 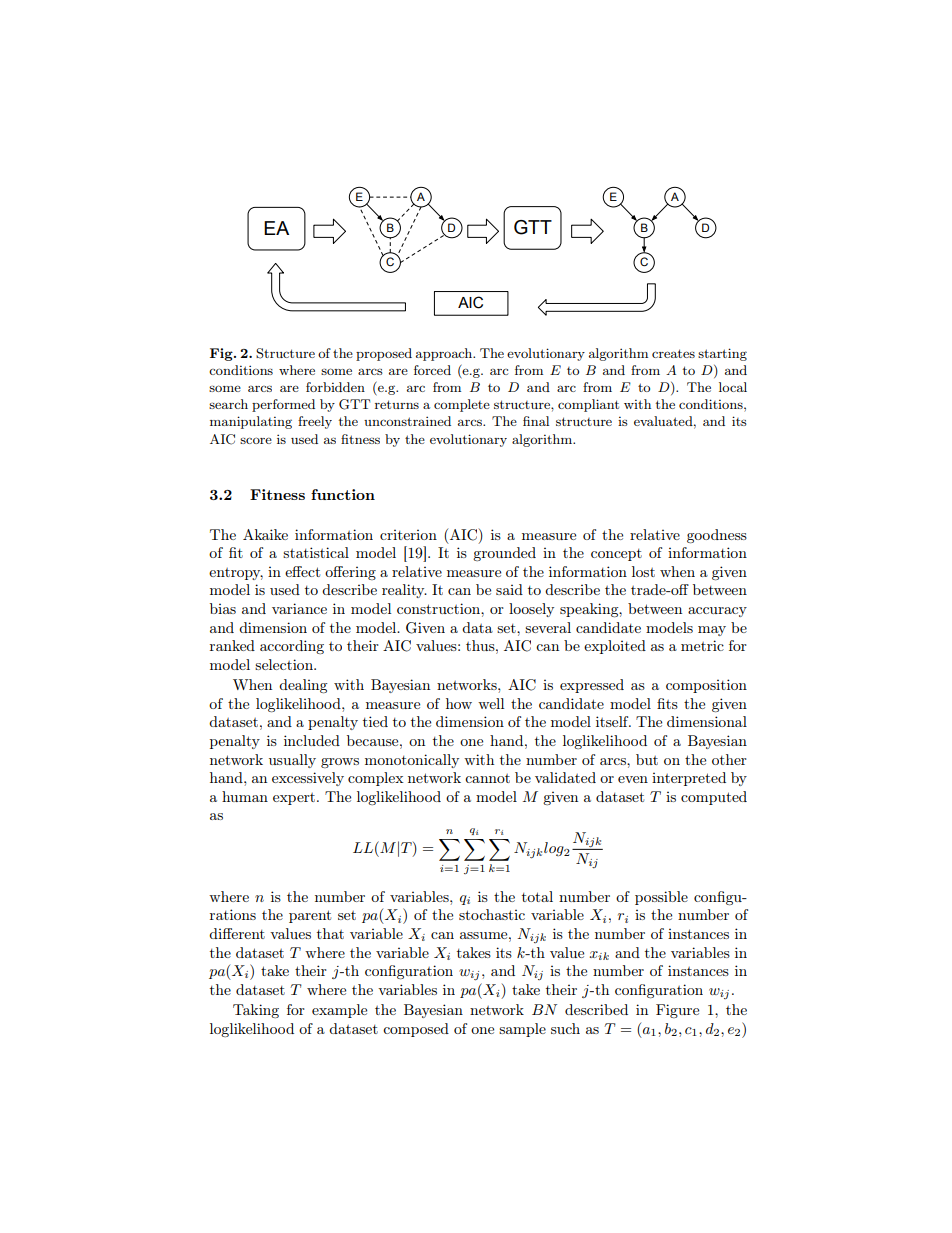 What do you see at coordinates (491, 703) in the image?
I see `well` at bounding box center [491, 703].
